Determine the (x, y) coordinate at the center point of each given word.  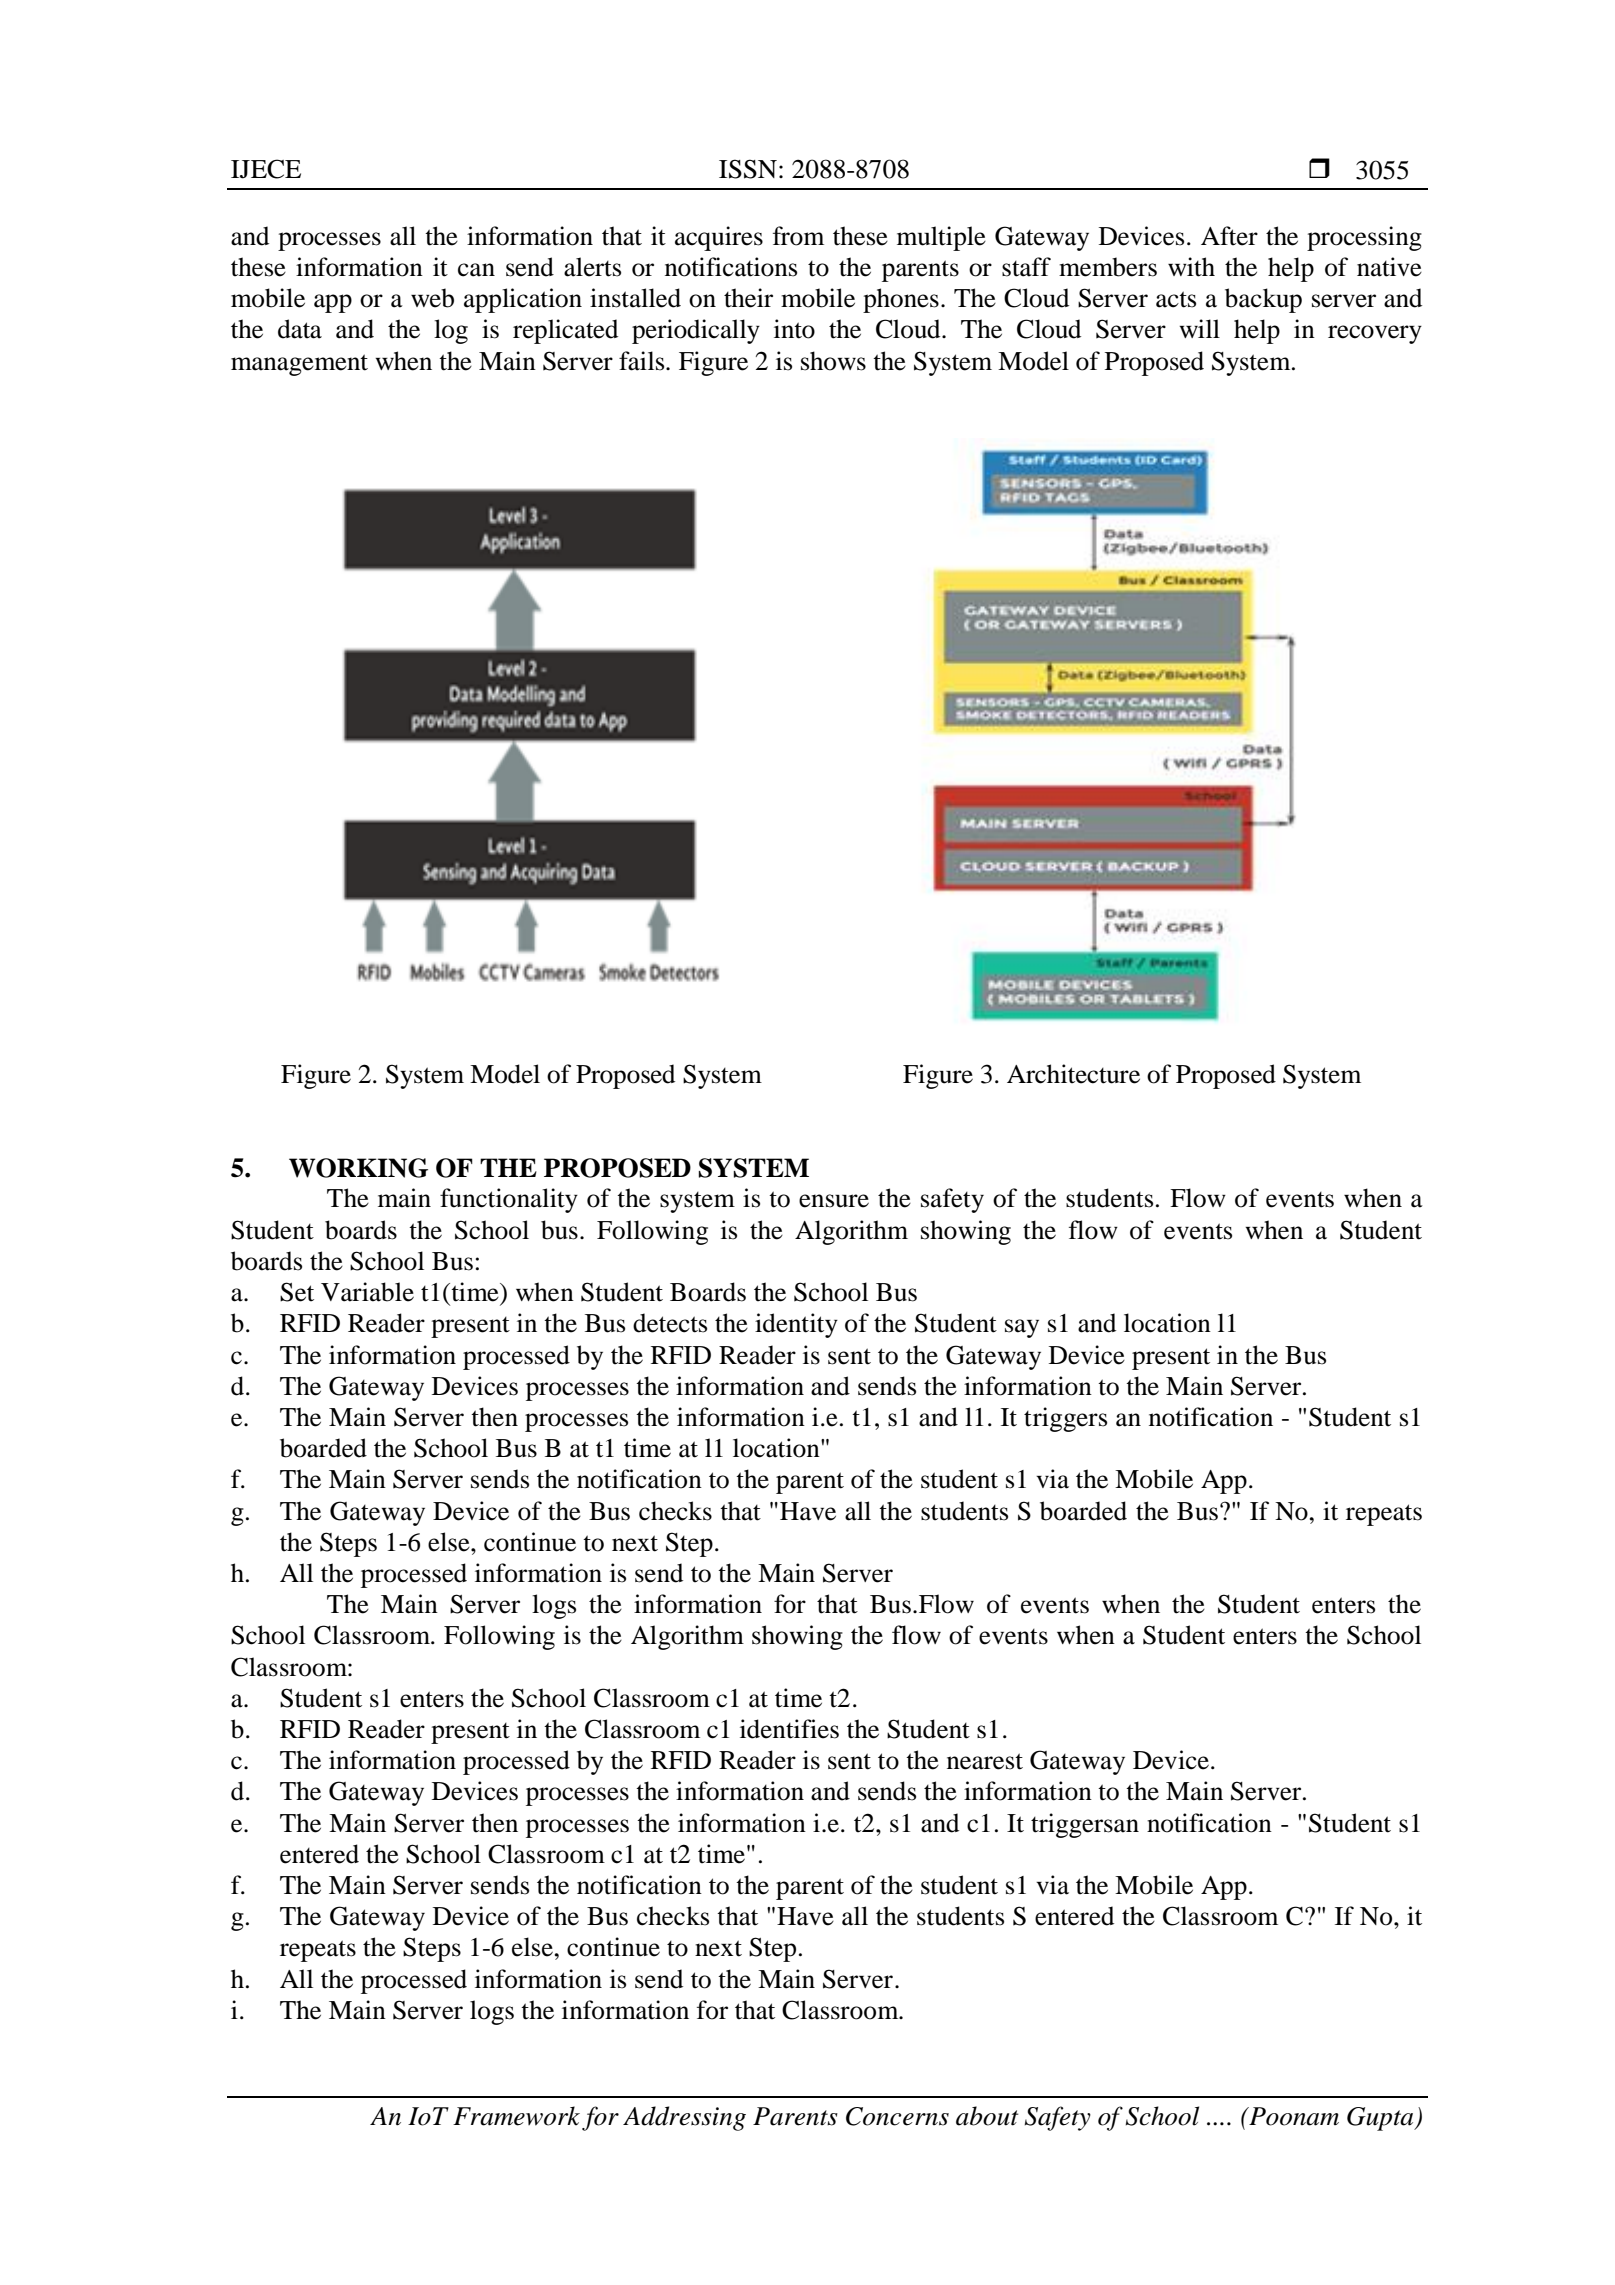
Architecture (1073, 1074)
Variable (367, 1292)
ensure (834, 1201)
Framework (516, 2116)
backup (1263, 300)
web (432, 298)
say (1022, 1328)
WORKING (358, 1168)
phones (901, 300)
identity (796, 1325)
